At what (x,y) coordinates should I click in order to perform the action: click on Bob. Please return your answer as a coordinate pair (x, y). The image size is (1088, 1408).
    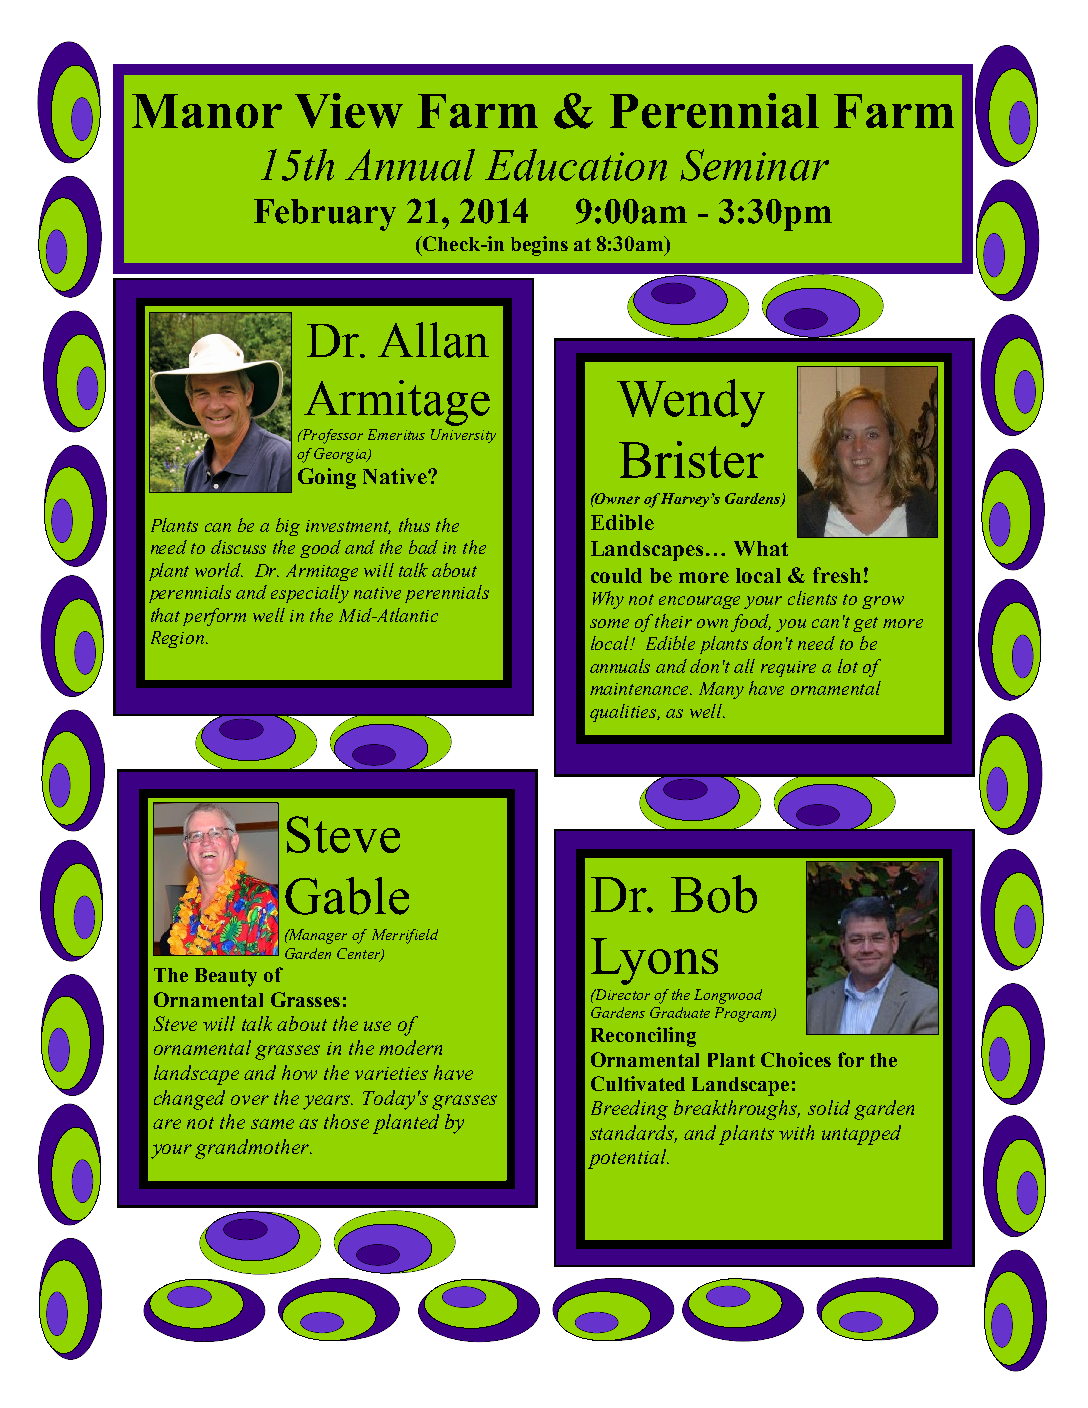
    Looking at the image, I should click on (714, 894).
